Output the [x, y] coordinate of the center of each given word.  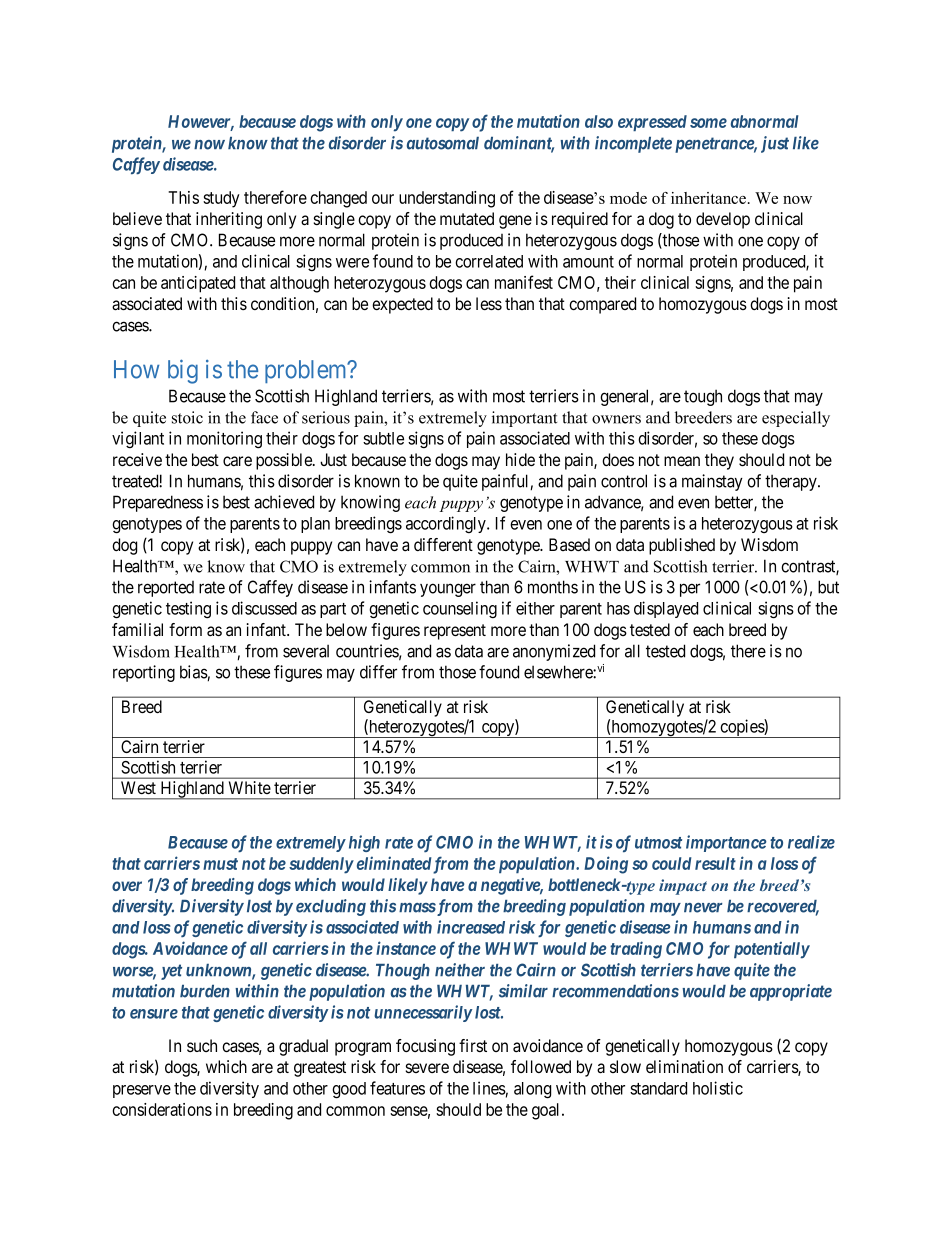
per [690, 590]
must [220, 864]
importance [726, 843]
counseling [460, 609]
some [708, 123]
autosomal [443, 143]
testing [188, 610]
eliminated [394, 863]
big [183, 371]
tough [703, 397]
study [221, 199]
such [202, 1045]
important [524, 419]
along [532, 1090]
